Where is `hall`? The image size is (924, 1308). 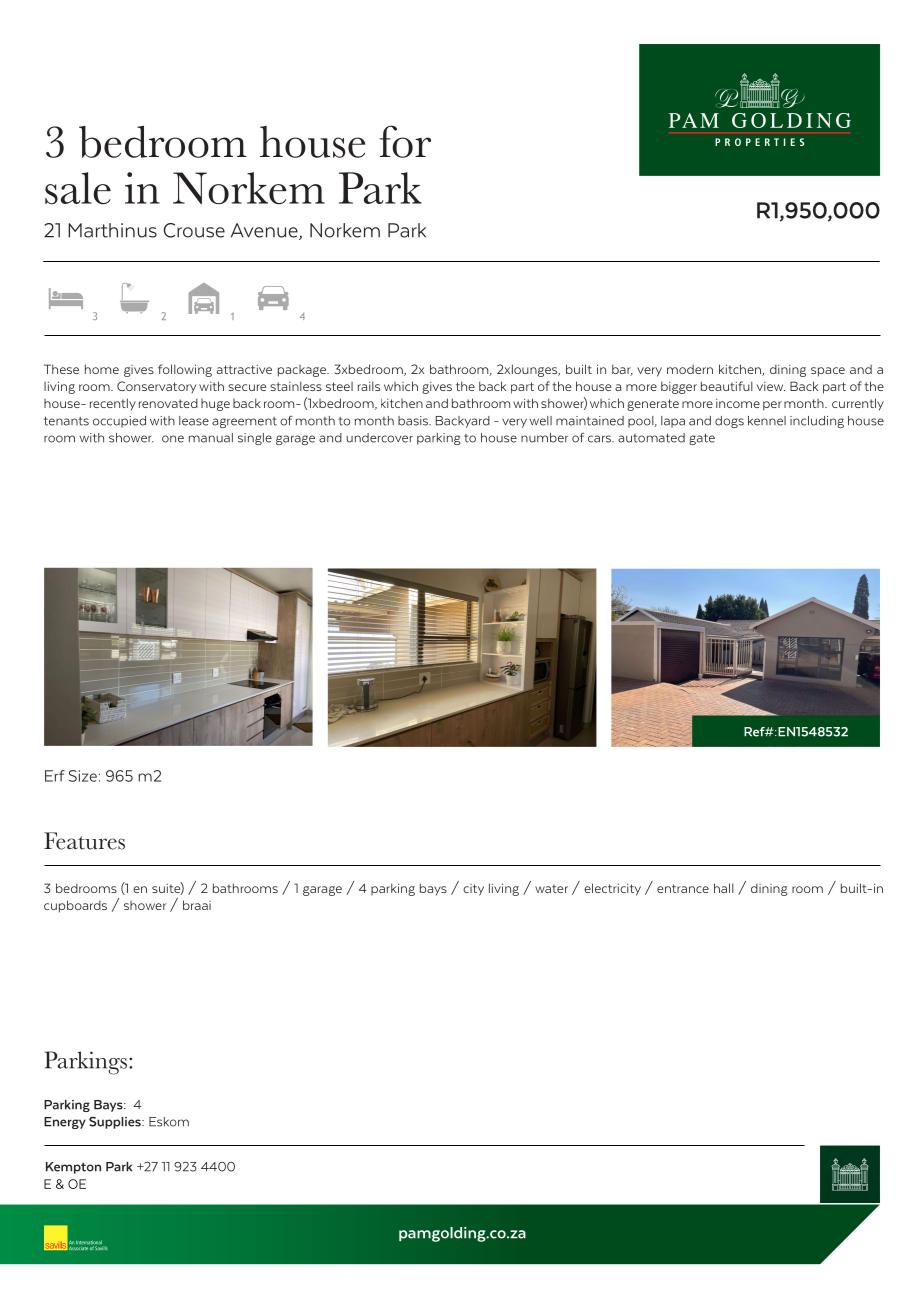 hall is located at coordinates (724, 888).
